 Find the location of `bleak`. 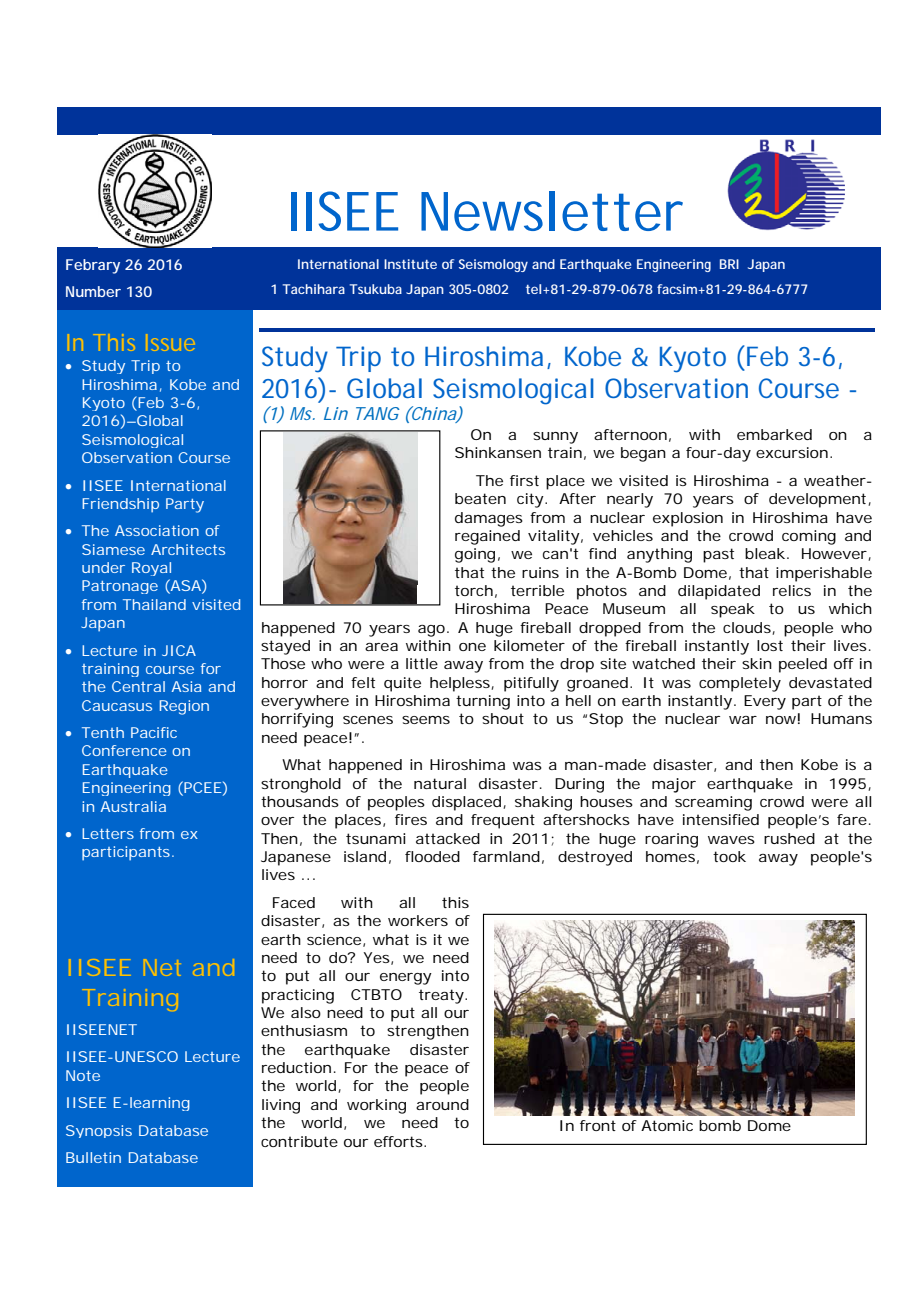

bleak is located at coordinates (765, 553).
